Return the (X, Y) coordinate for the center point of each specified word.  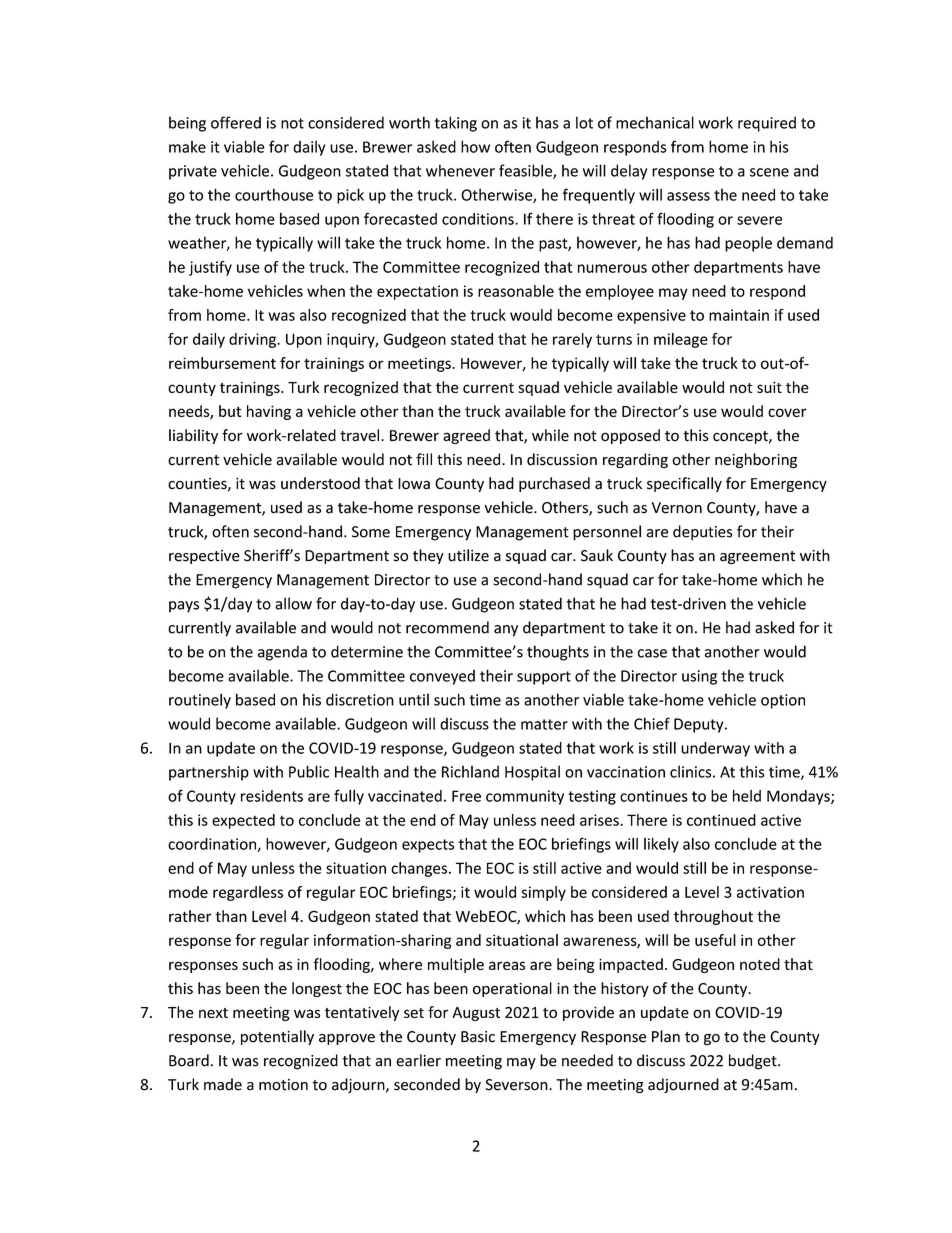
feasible (526, 171)
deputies (703, 533)
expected (243, 821)
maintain (739, 315)
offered (236, 122)
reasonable (516, 291)
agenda (282, 653)
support (544, 678)
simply (543, 893)
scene (769, 172)
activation (770, 892)
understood (320, 483)
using (699, 677)
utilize (468, 555)
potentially (277, 1037)
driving (253, 340)
